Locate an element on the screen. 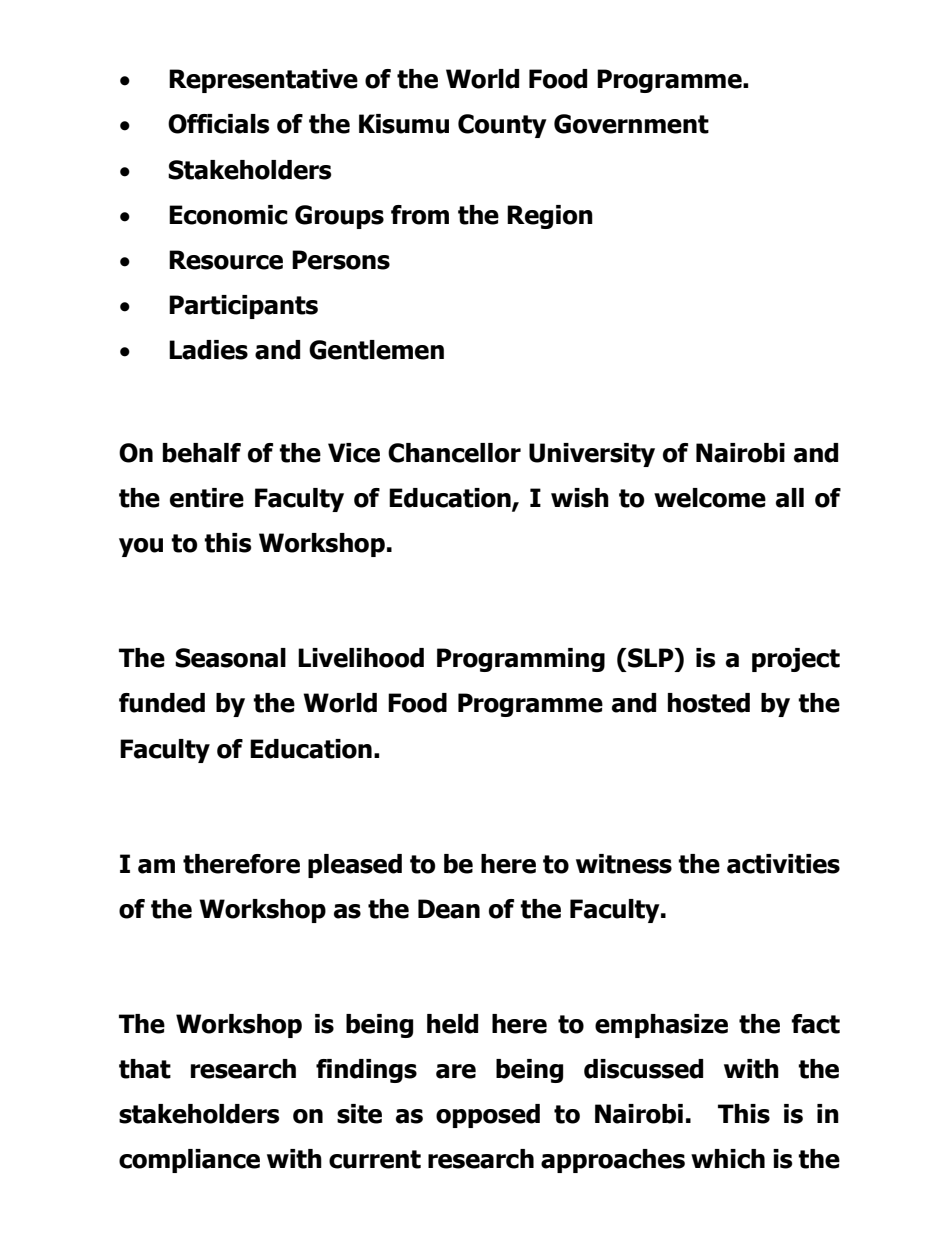 The width and height of the screenshot is (952, 1233). compliance is located at coordinates (189, 1161).
